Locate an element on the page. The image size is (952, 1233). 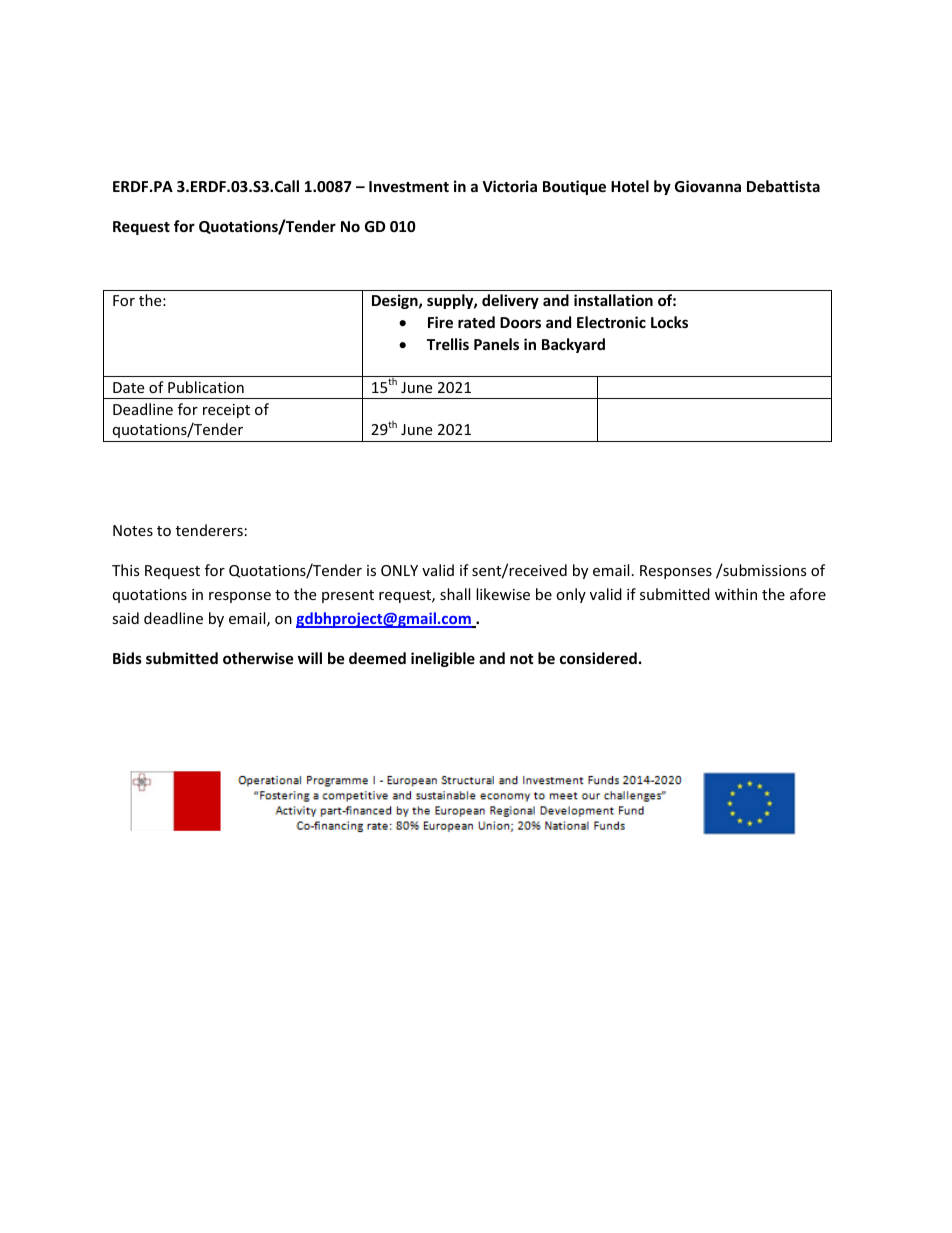
receipt is located at coordinates (226, 411).
